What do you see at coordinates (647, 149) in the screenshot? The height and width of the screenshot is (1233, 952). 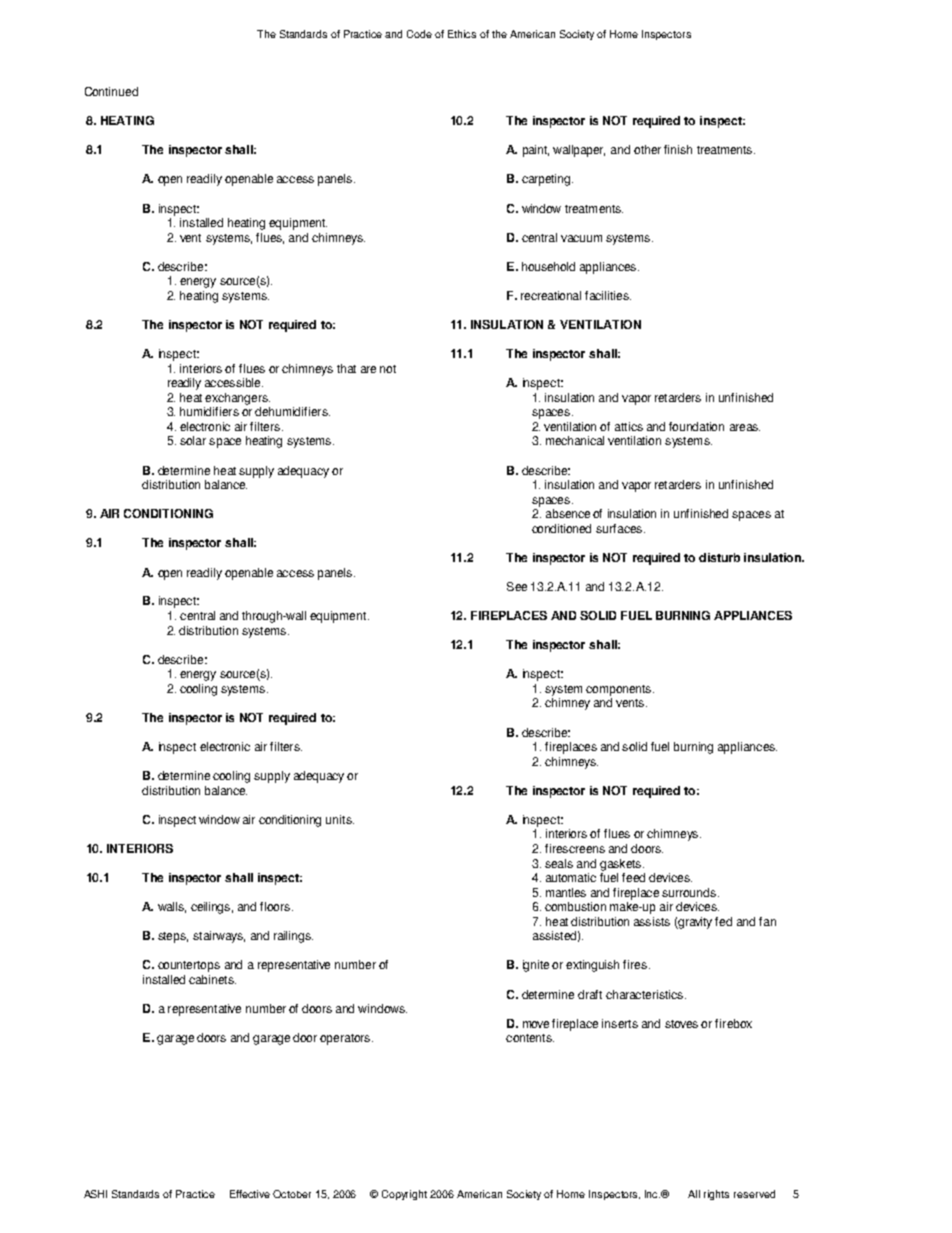 I see `other` at bounding box center [647, 149].
